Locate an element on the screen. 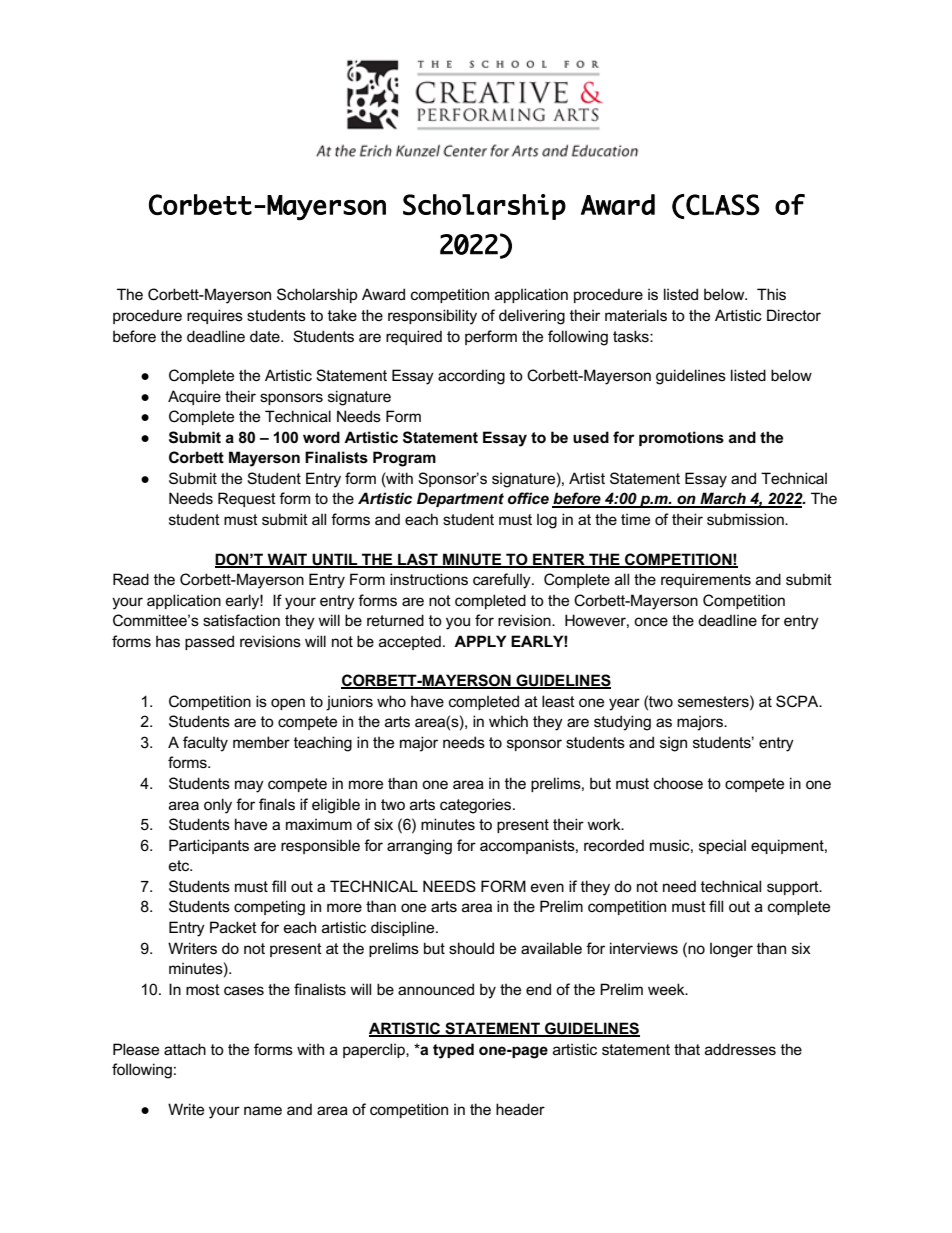 Image resolution: width=952 pixels, height=1233 pixels. typed is located at coordinates (453, 1051).
